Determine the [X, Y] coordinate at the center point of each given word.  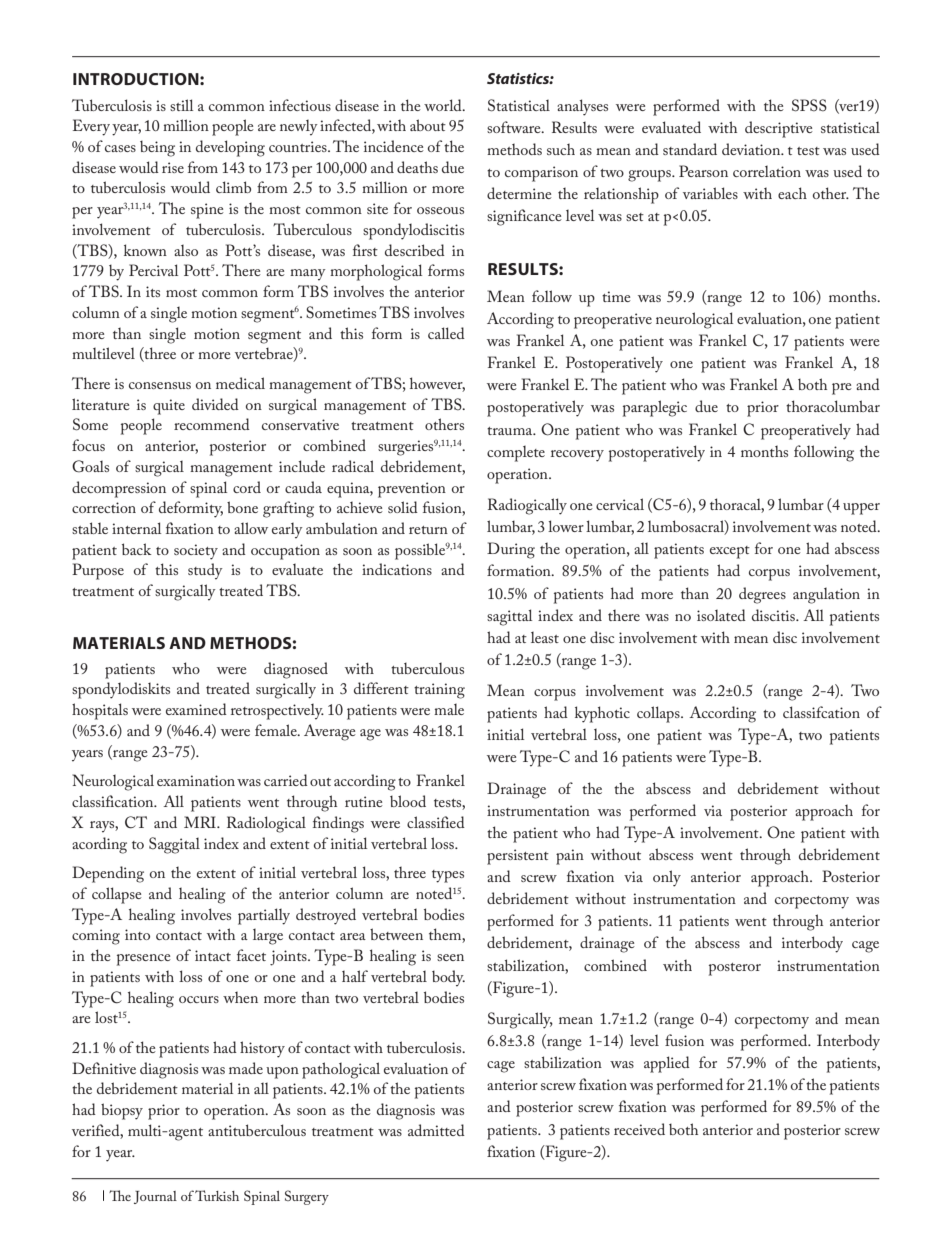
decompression [119, 489]
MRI [201, 822]
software [515, 127]
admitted [436, 1130]
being [157, 149]
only [667, 878]
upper [861, 509]
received [639, 1129]
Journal [155, 1197]
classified [436, 822]
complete [516, 454]
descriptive [779, 129]
